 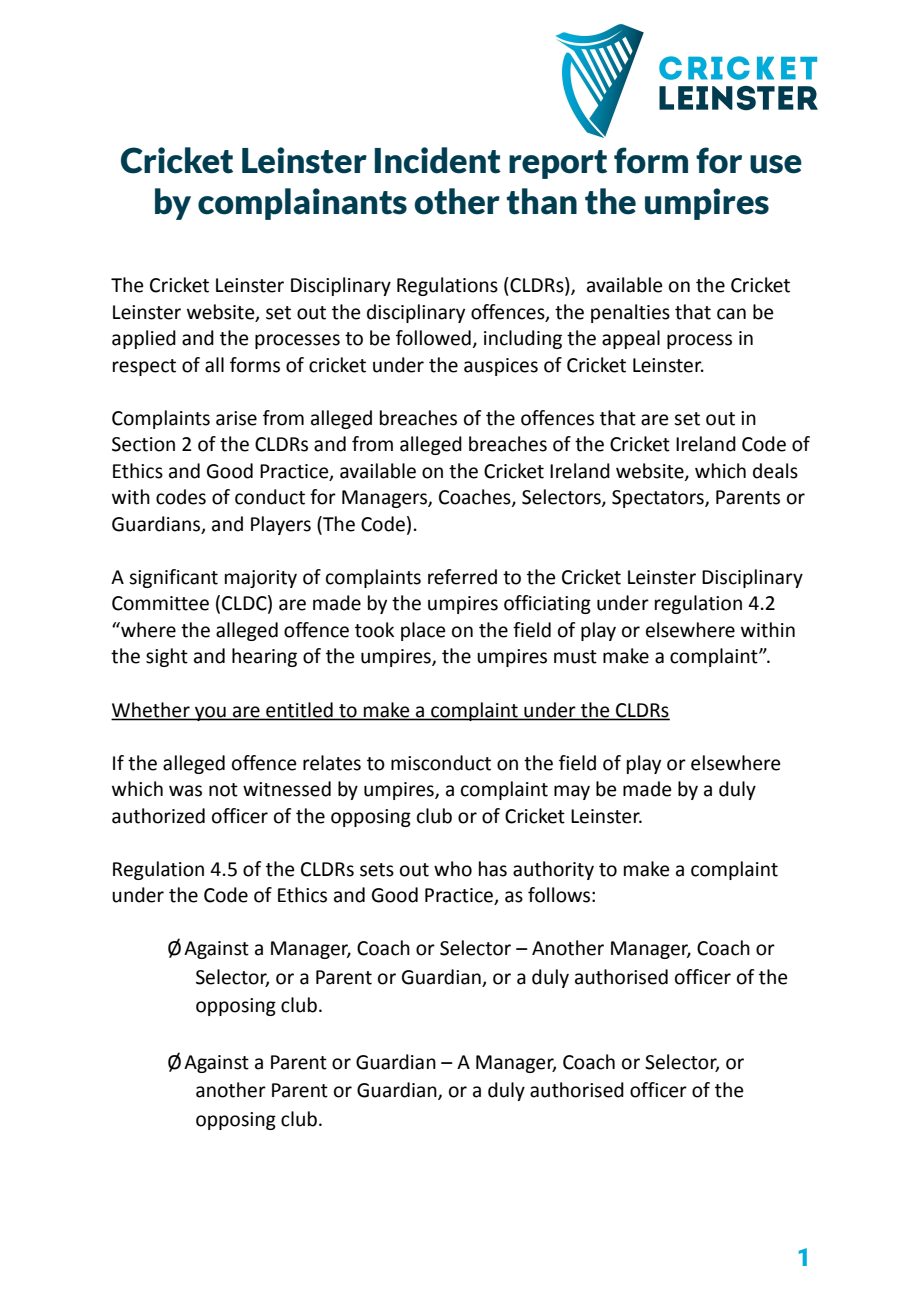 What do you see at coordinates (438, 160) in the screenshot?
I see `Incident` at bounding box center [438, 160].
